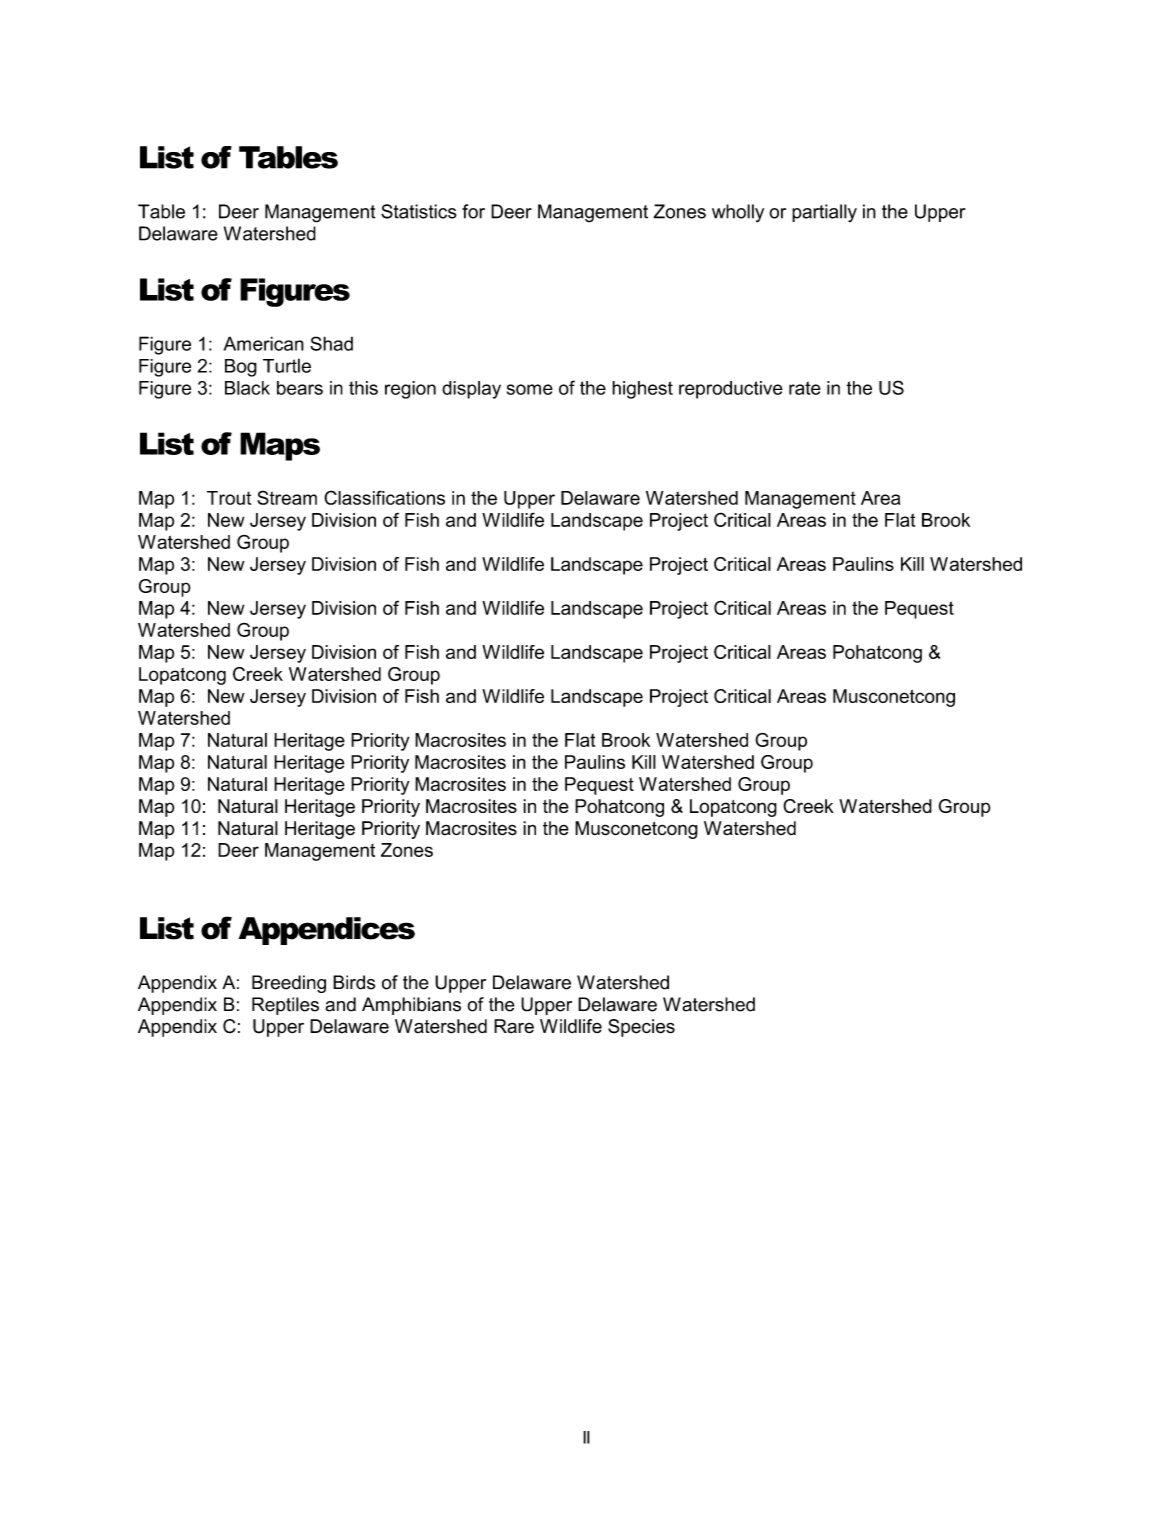 The image size is (1172, 1516). Describe the element at coordinates (641, 1028) in the screenshot. I see `Species` at that location.
